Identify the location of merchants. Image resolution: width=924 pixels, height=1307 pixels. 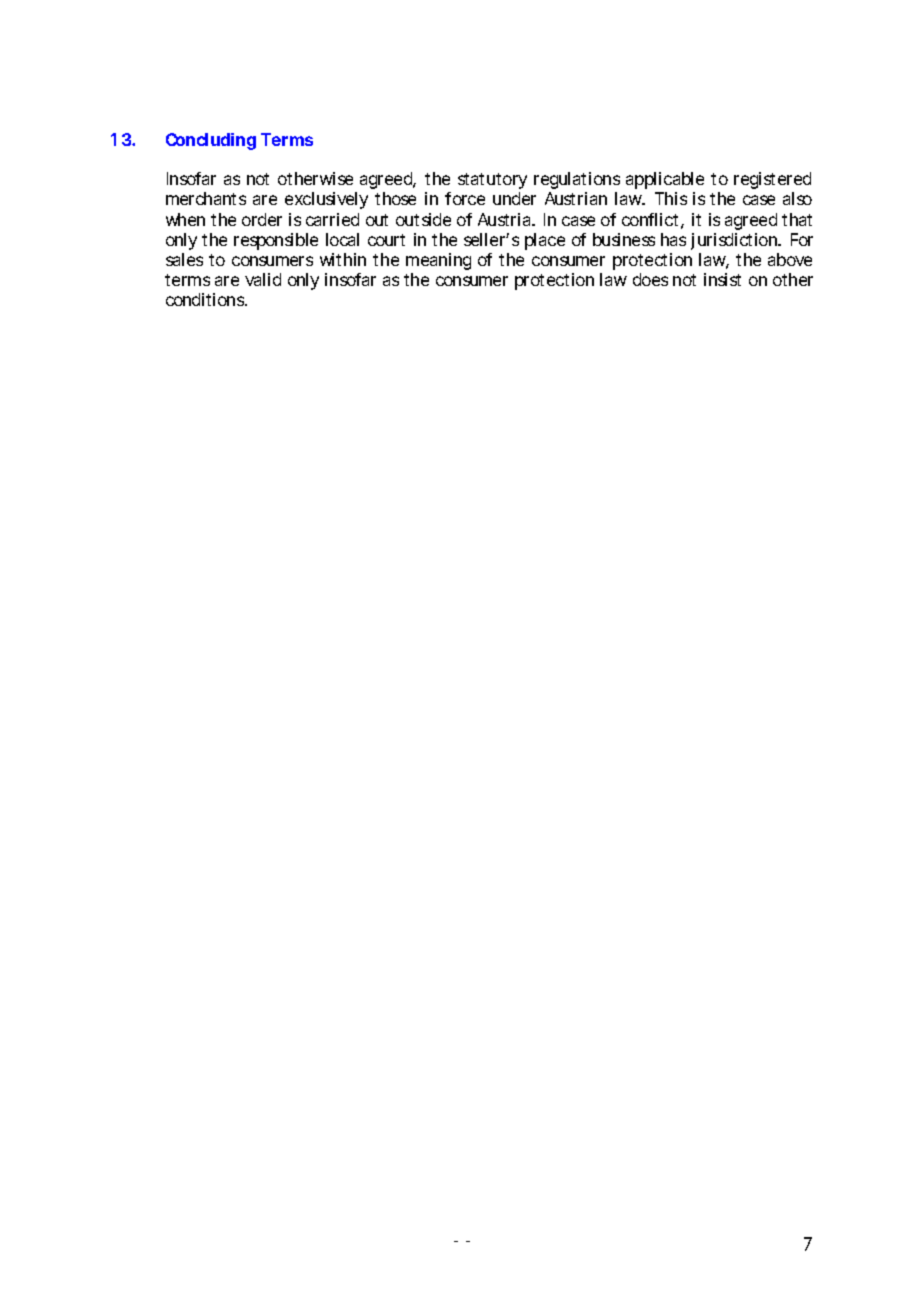
(206, 198).
